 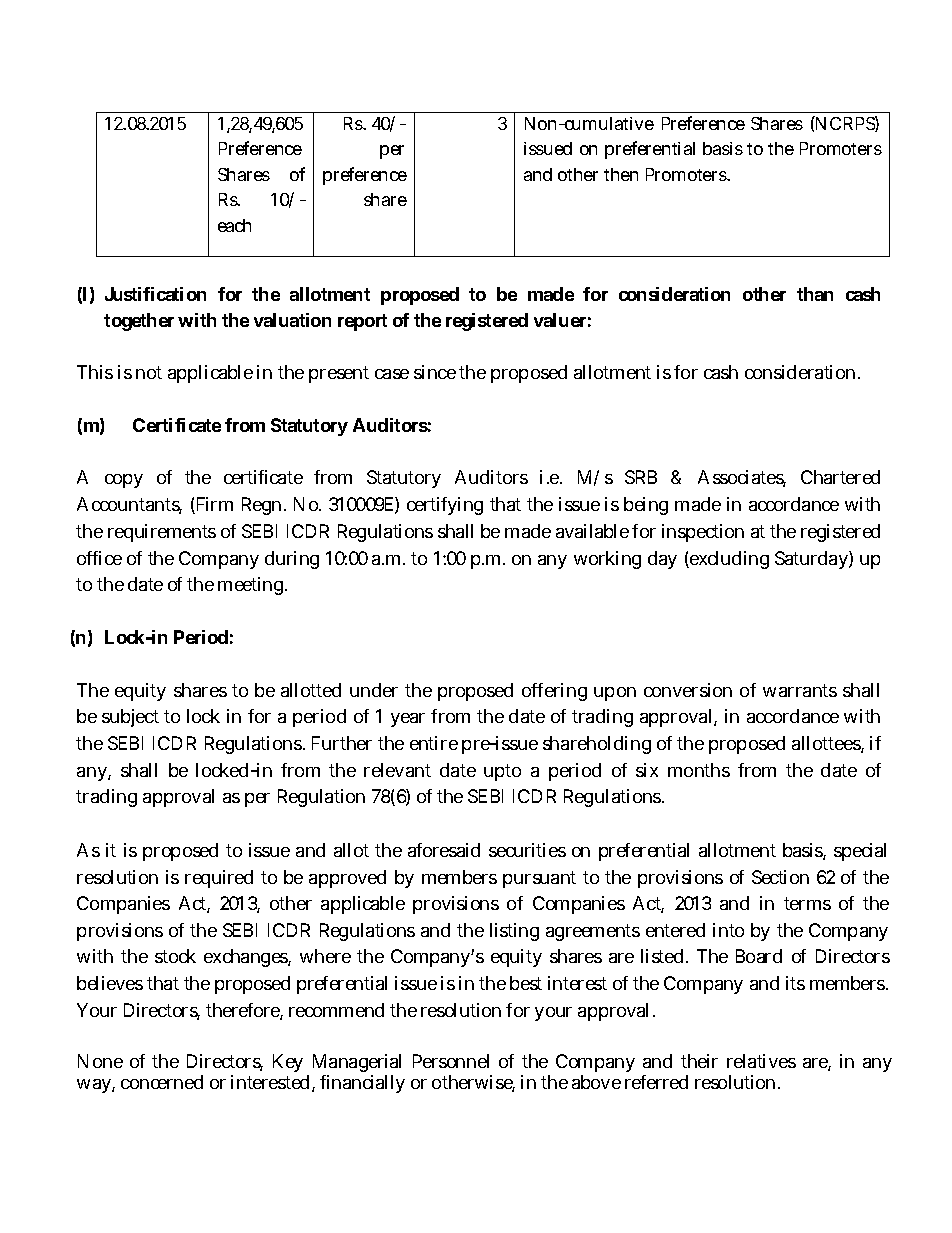 I want to click on Justification, so click(x=155, y=294).
